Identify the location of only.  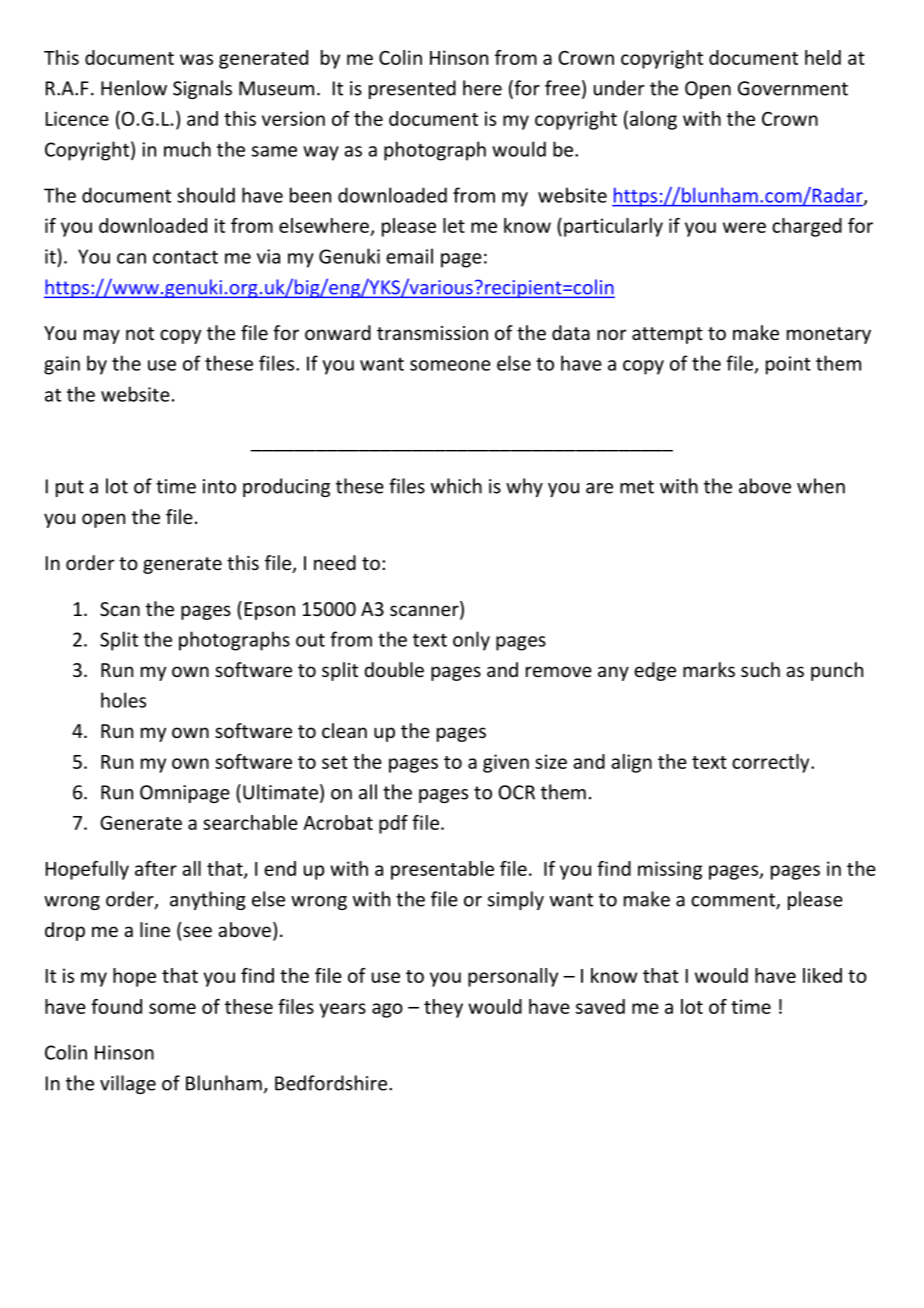
(471, 641).
